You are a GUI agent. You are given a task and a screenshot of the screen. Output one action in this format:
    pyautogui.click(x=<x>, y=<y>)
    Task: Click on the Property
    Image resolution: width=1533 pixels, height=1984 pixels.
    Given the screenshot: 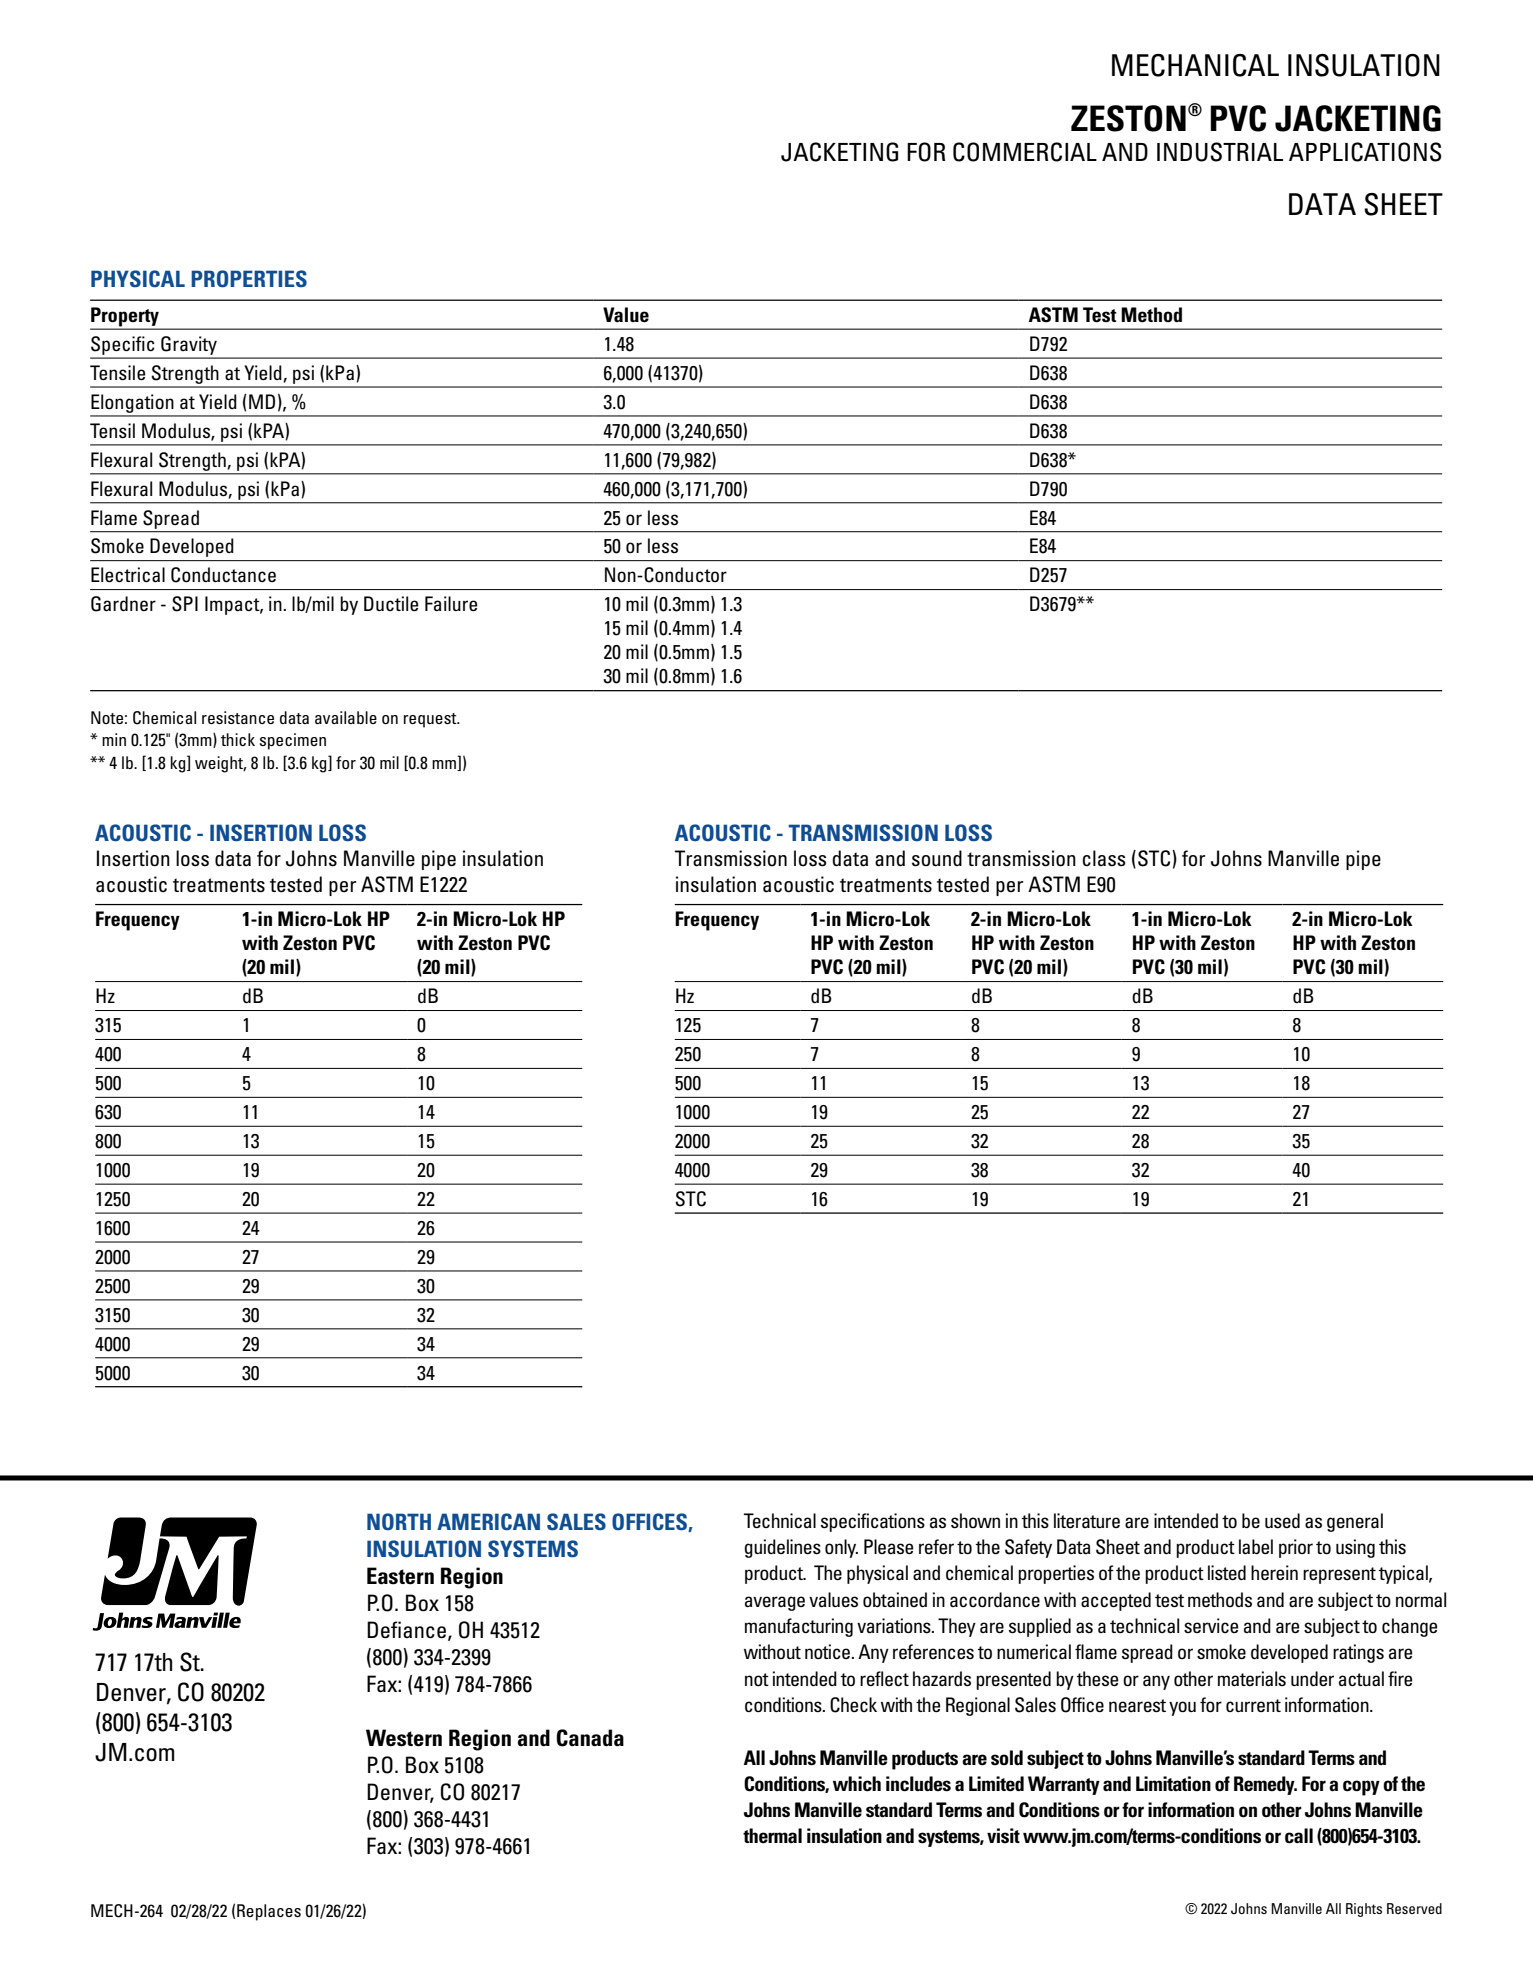 What is the action you would take?
    pyautogui.click(x=125, y=318)
